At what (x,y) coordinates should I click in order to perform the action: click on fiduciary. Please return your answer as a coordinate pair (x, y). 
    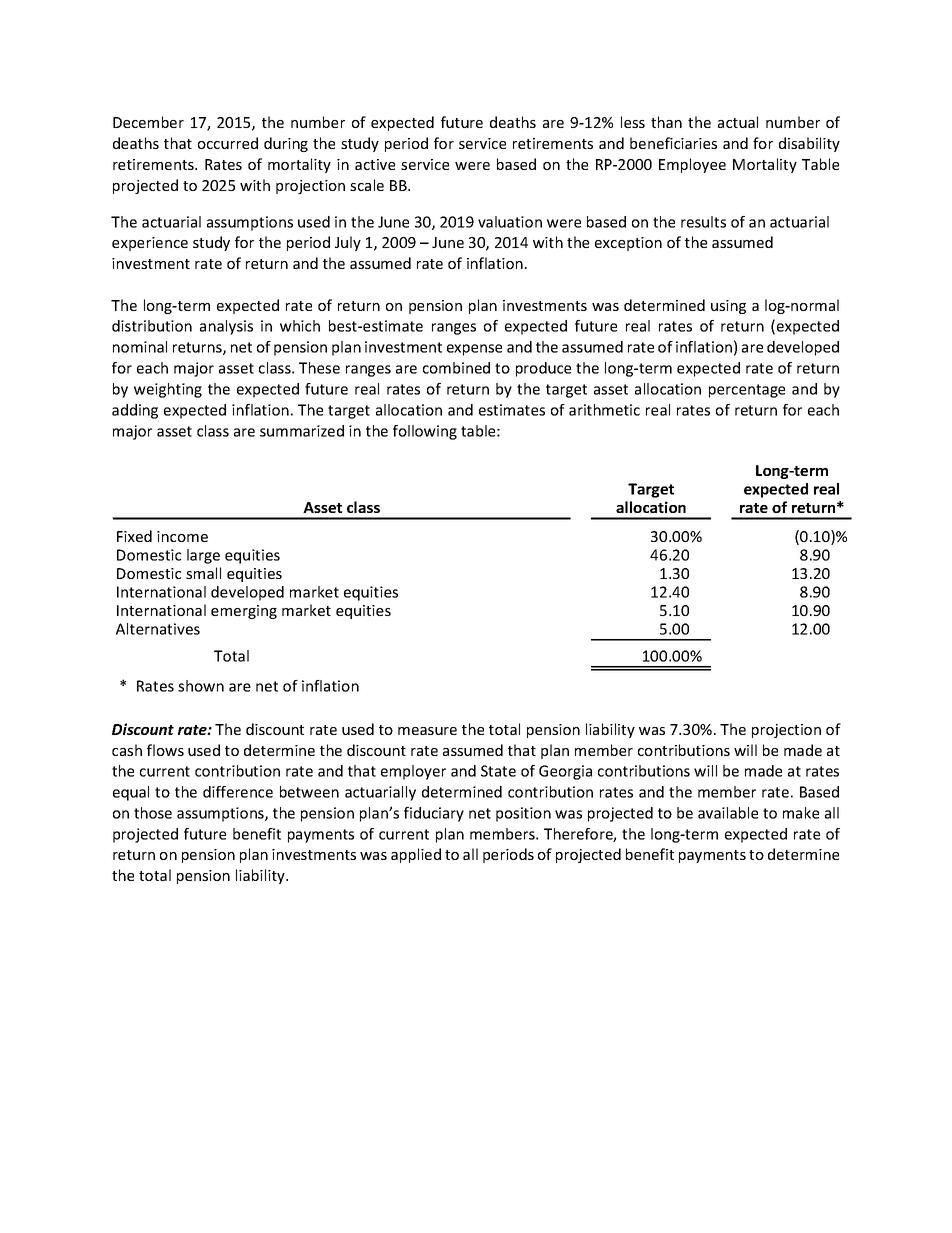
    Looking at the image, I should click on (434, 814).
